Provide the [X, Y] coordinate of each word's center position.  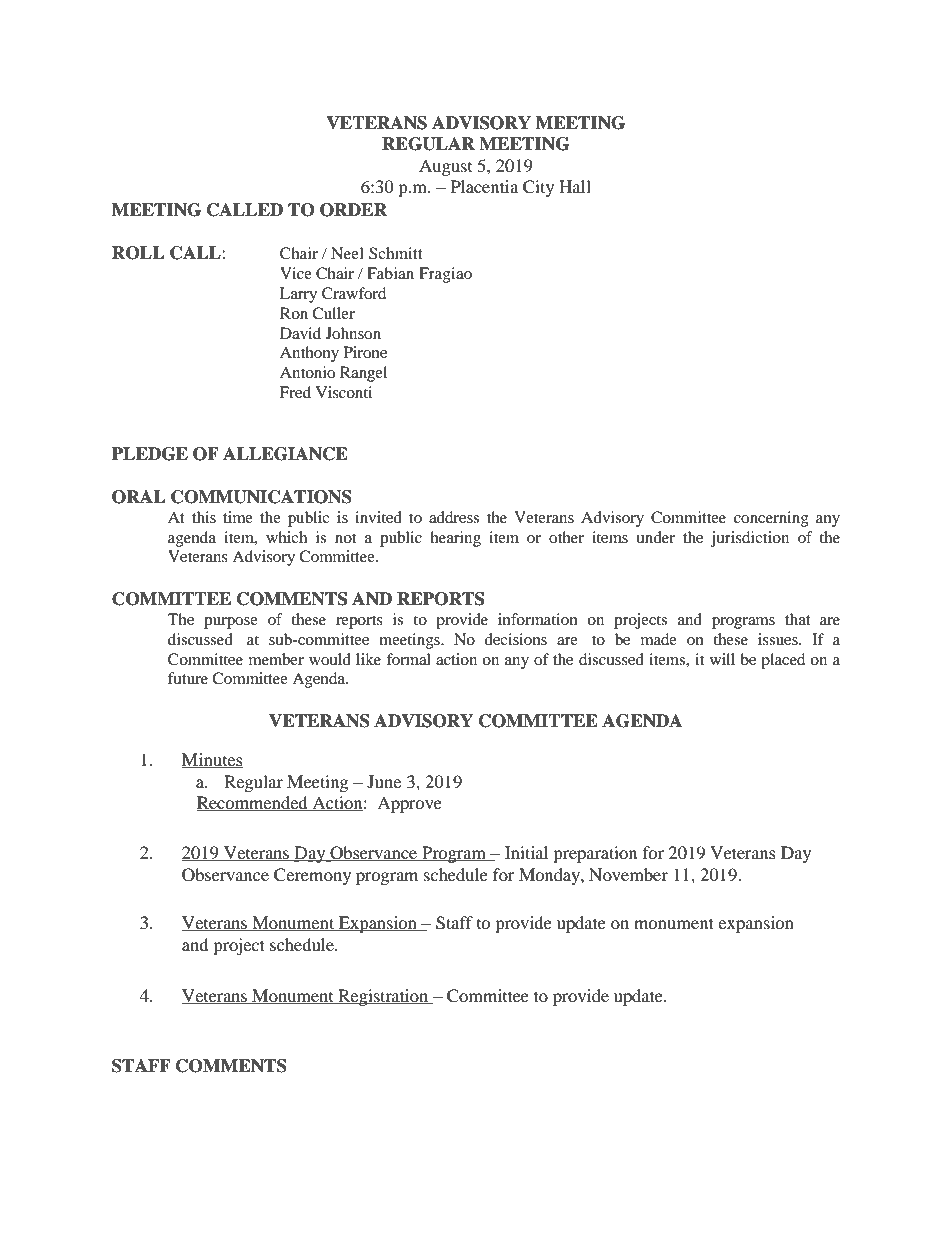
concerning [771, 519]
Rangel [363, 374]
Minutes [212, 760]
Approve [409, 804]
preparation [595, 854]
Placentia [484, 186]
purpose [231, 623]
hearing [455, 539]
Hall [575, 186]
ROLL [138, 253]
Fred [295, 392]
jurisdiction [750, 539]
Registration [383, 997]
